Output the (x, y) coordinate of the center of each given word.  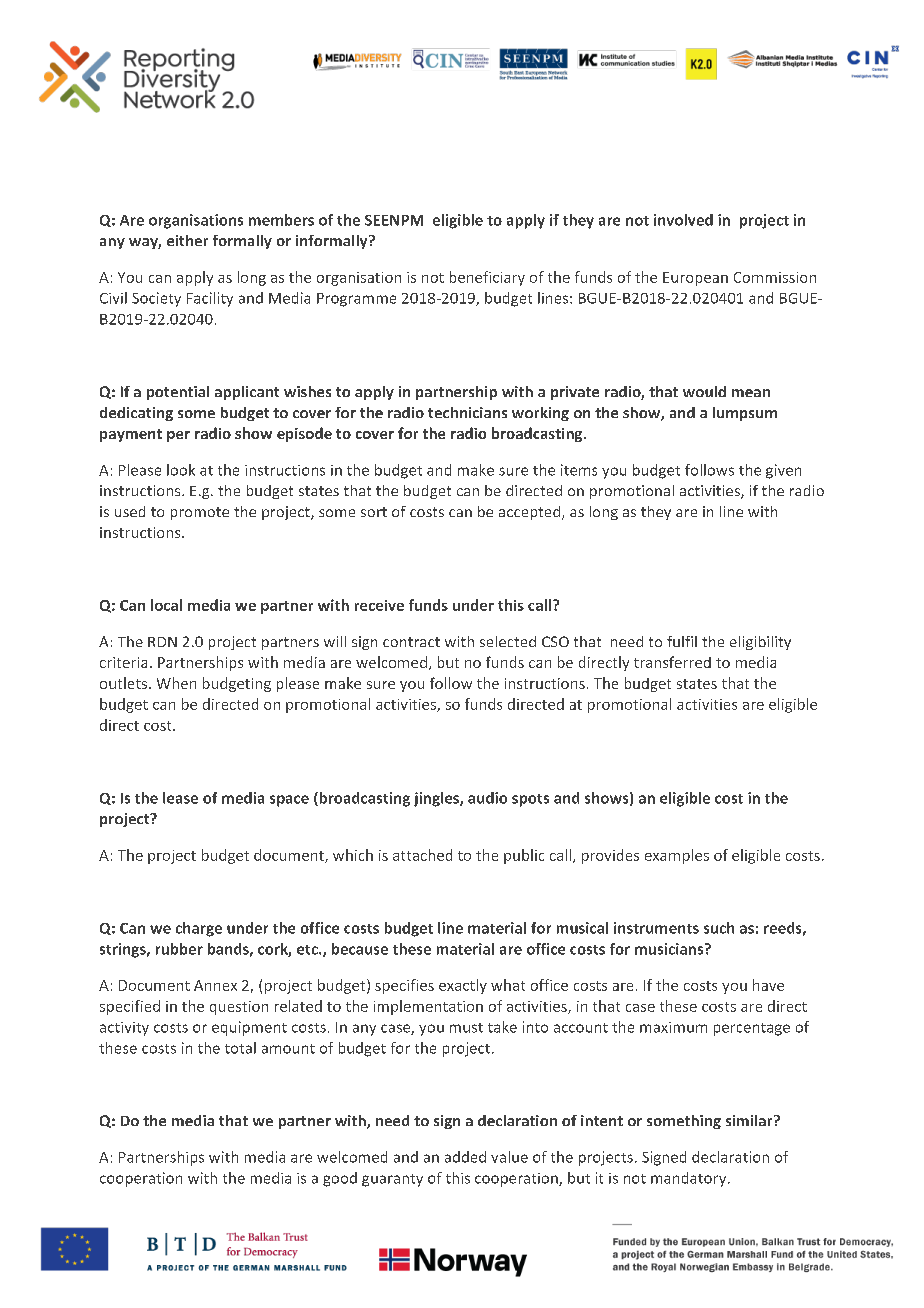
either (187, 240)
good (340, 1179)
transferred (672, 662)
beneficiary (487, 278)
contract (411, 642)
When (176, 683)
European (695, 279)
